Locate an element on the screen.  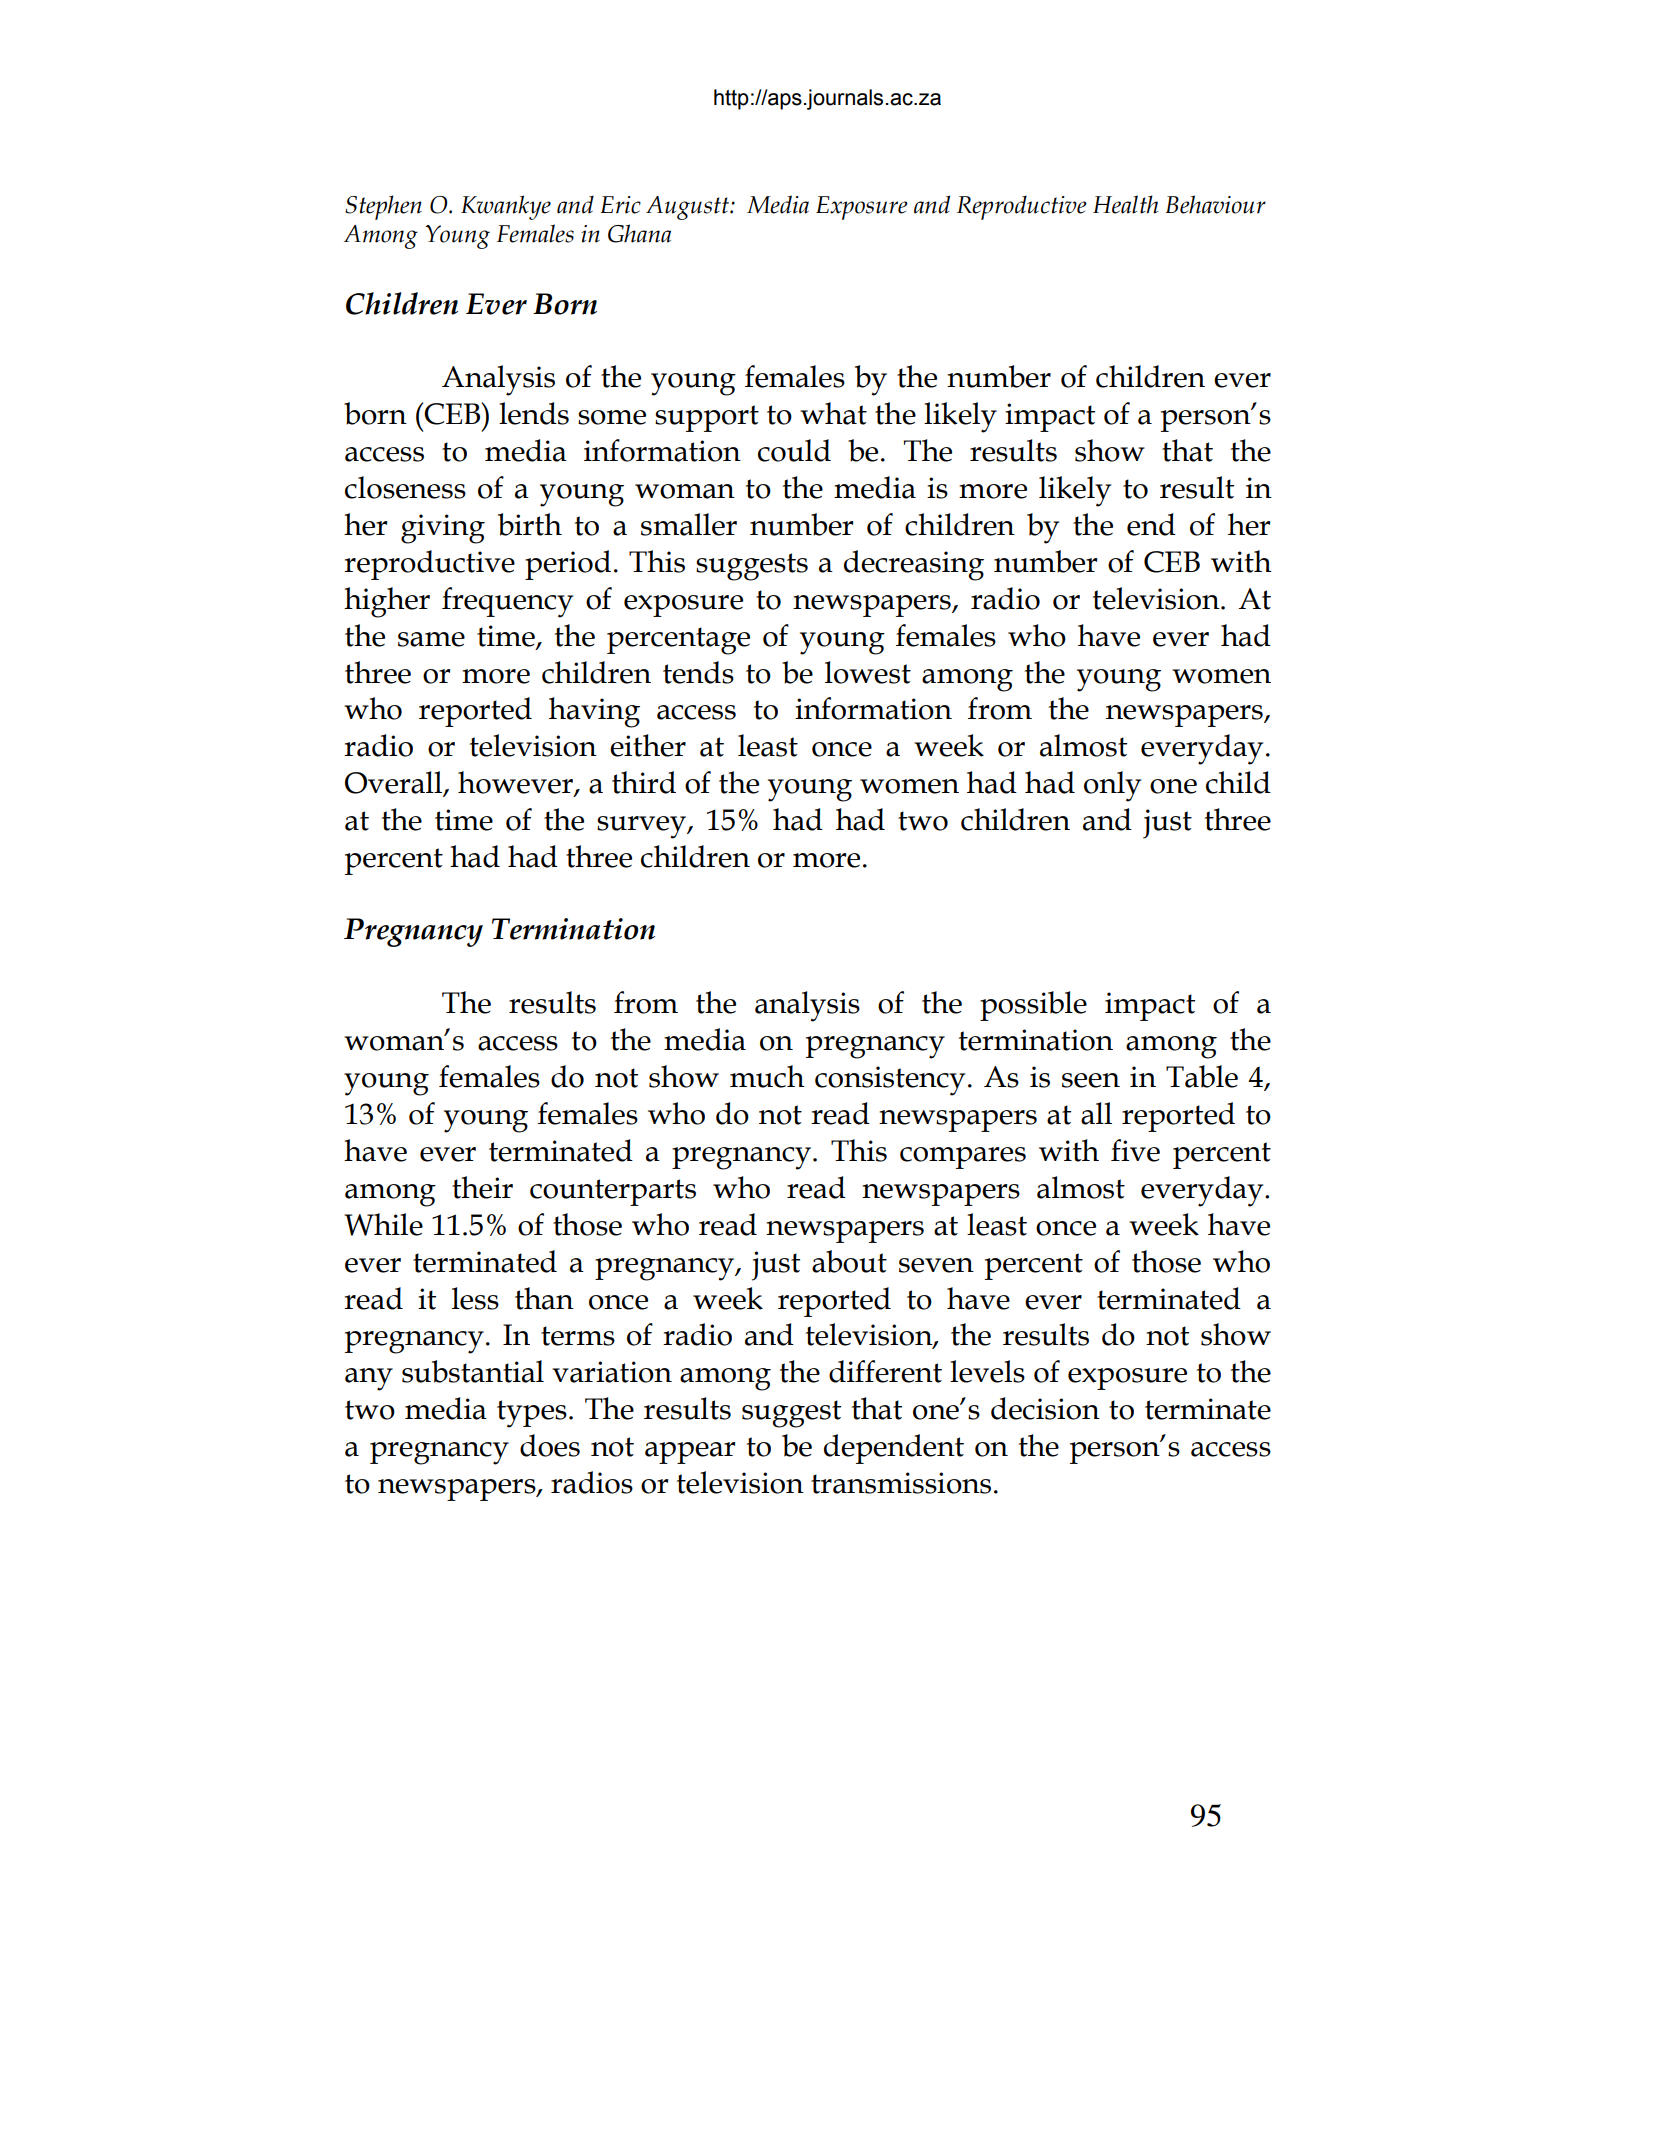
only is located at coordinates (1112, 786).
